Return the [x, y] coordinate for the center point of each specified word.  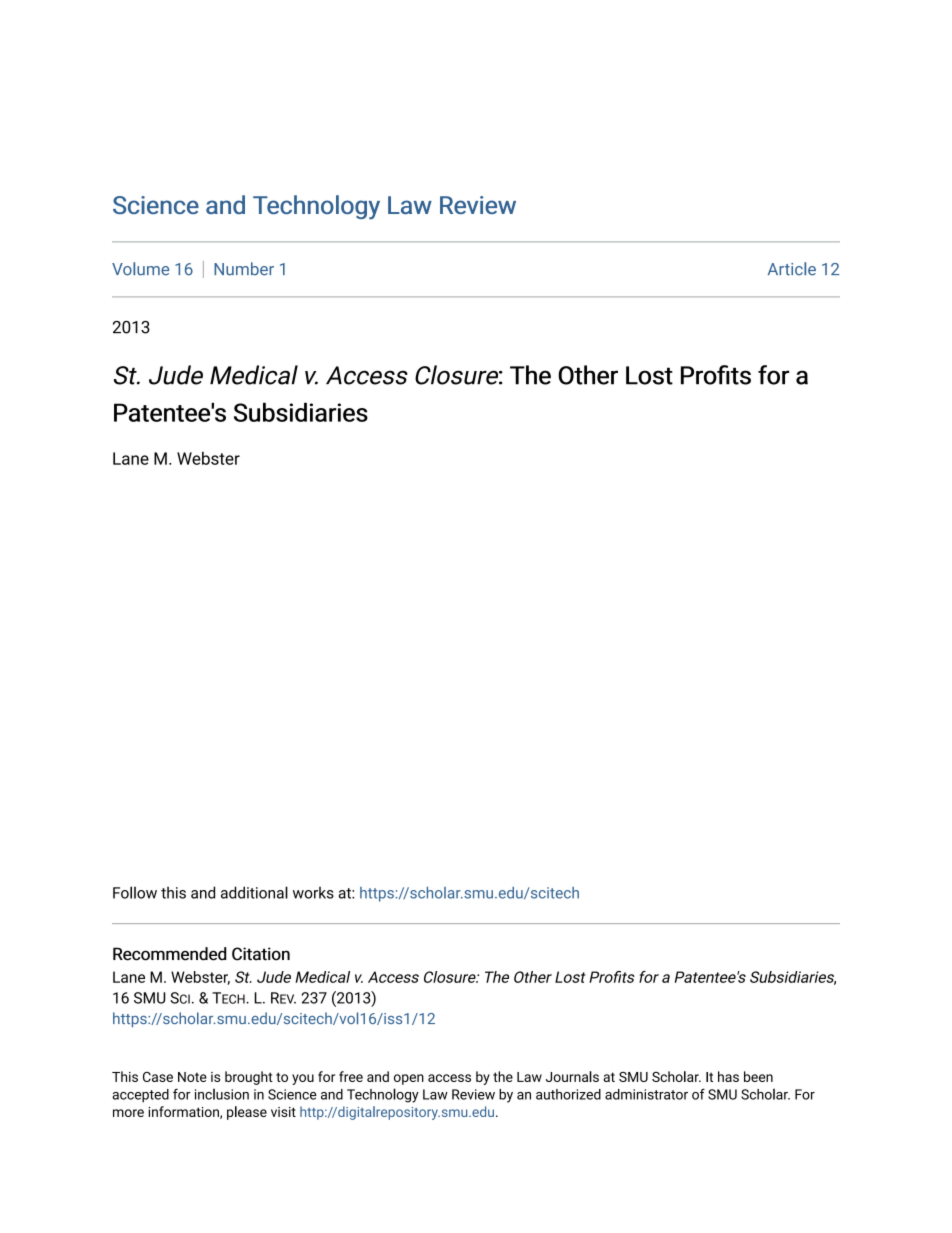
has [728, 1076]
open [409, 1079]
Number [244, 269]
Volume [140, 269]
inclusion [222, 1094]
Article [792, 269]
